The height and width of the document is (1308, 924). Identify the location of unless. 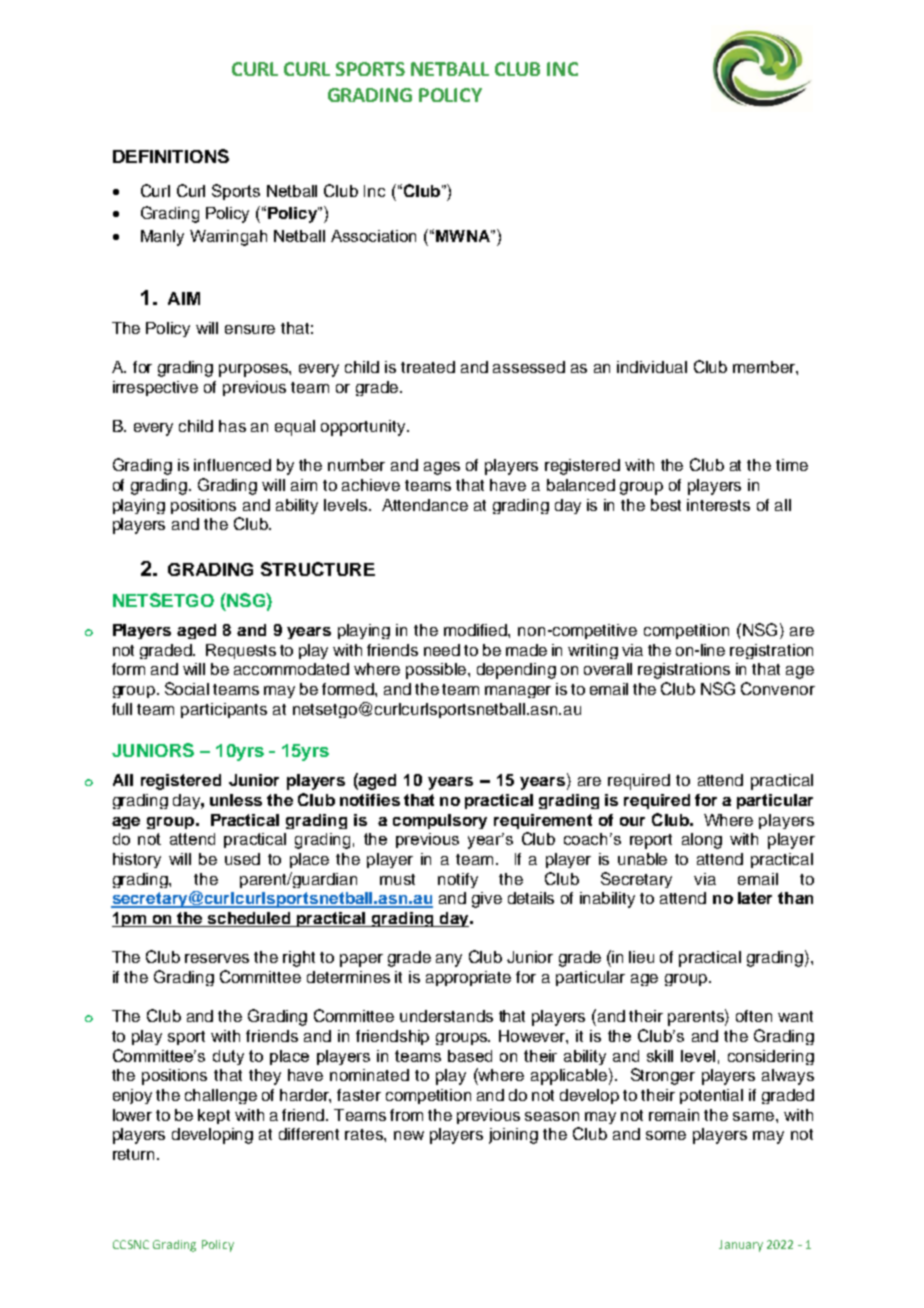
(236, 800).
